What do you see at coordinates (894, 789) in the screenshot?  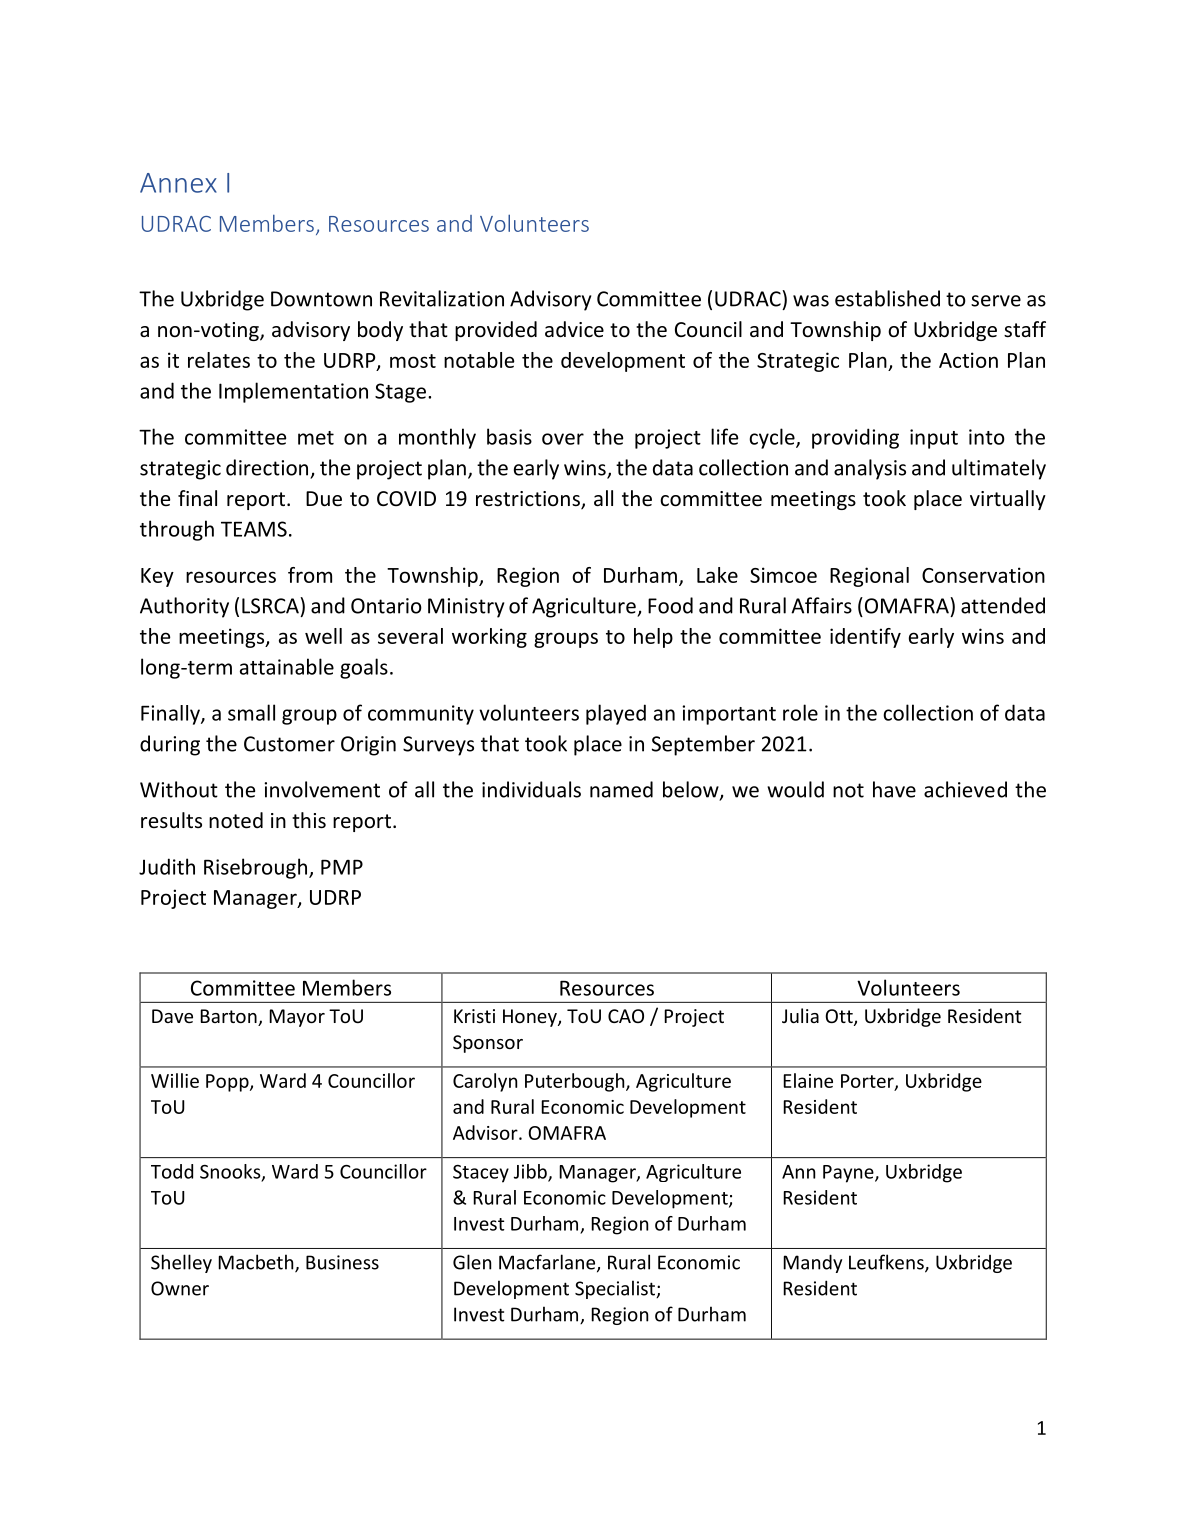 I see `have` at bounding box center [894, 789].
